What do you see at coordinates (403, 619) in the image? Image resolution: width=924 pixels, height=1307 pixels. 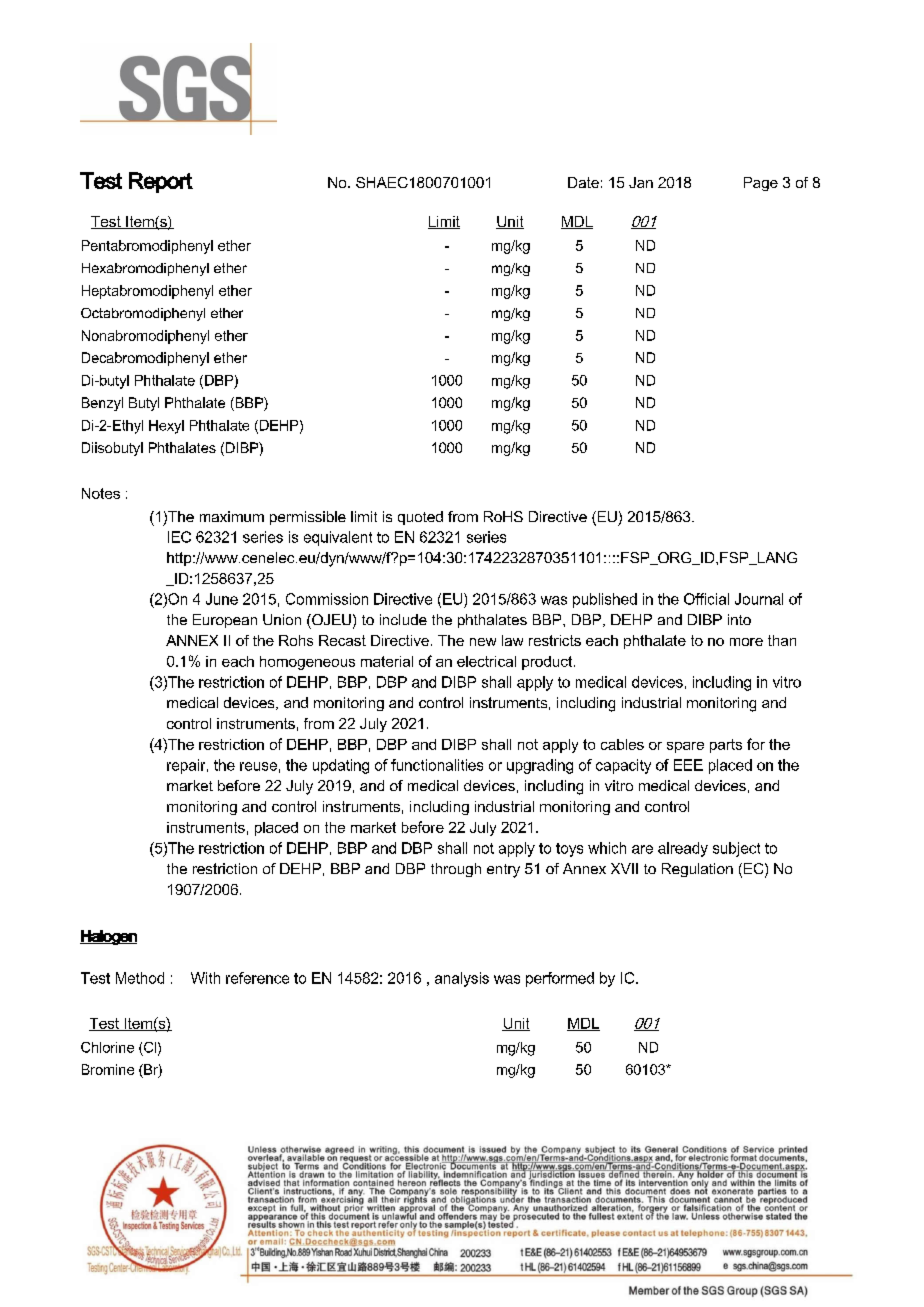 I see `include` at bounding box center [403, 619].
